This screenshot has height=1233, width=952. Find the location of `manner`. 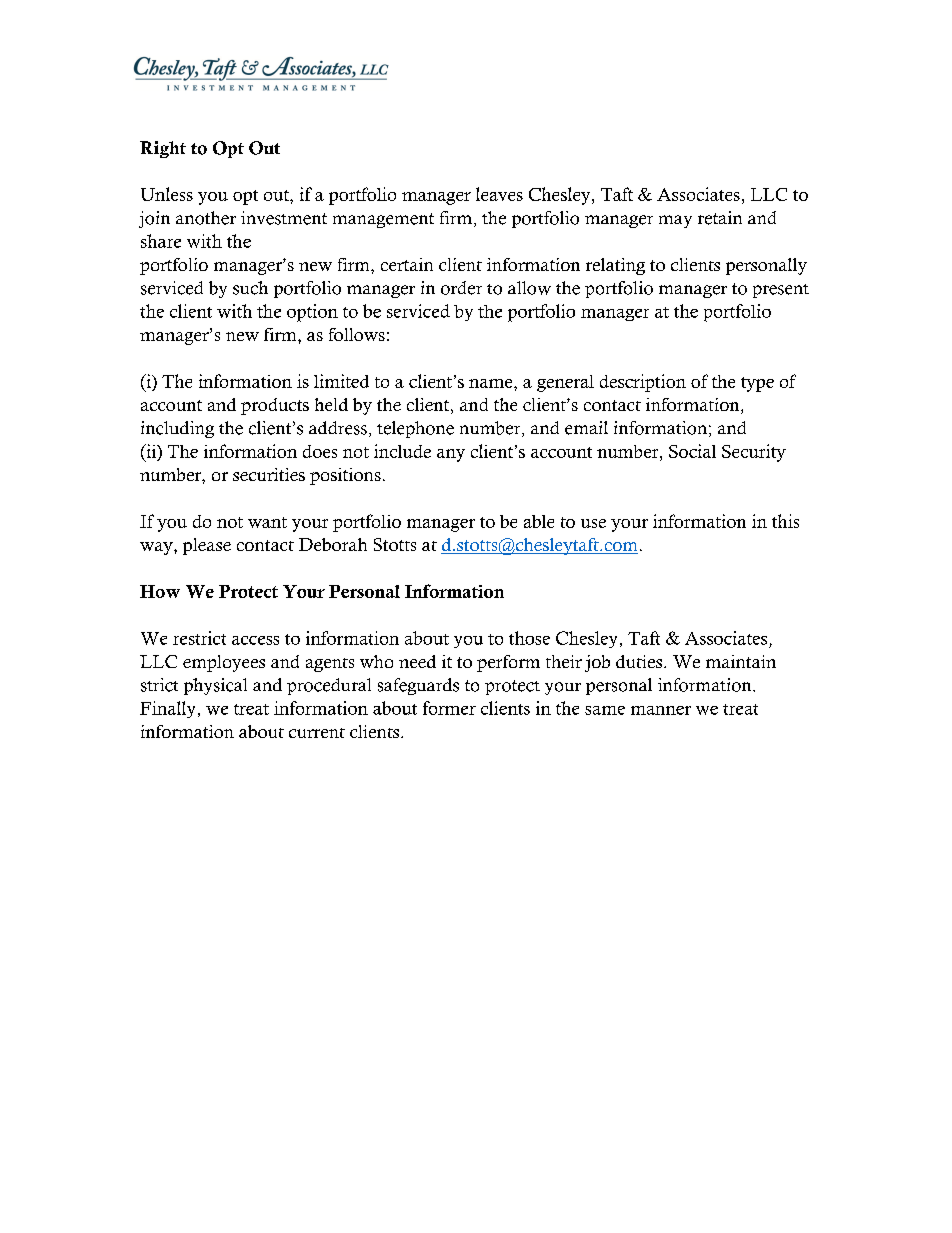

manner is located at coordinates (661, 710).
